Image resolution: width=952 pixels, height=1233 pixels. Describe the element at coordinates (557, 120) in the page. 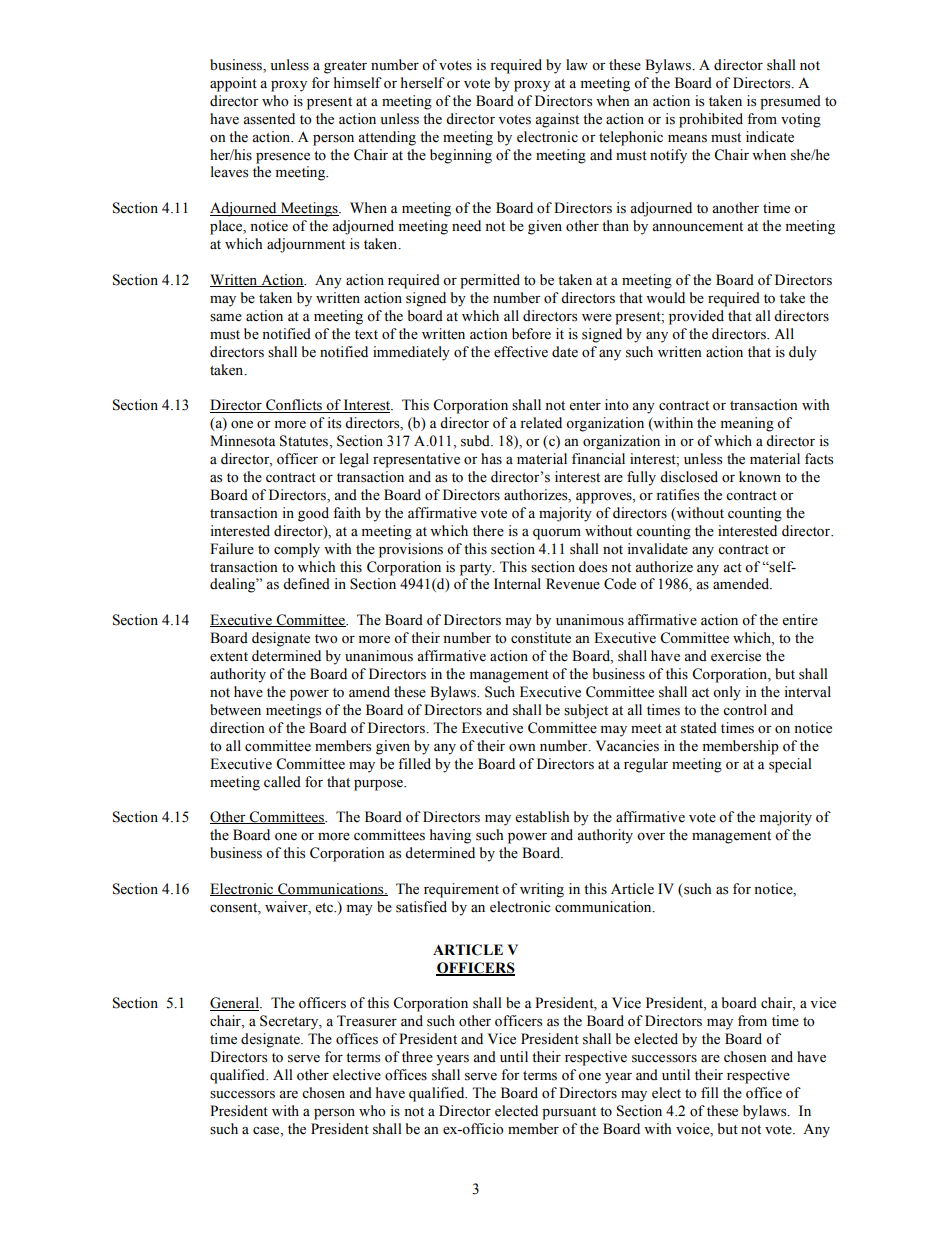

I see `against` at that location.
